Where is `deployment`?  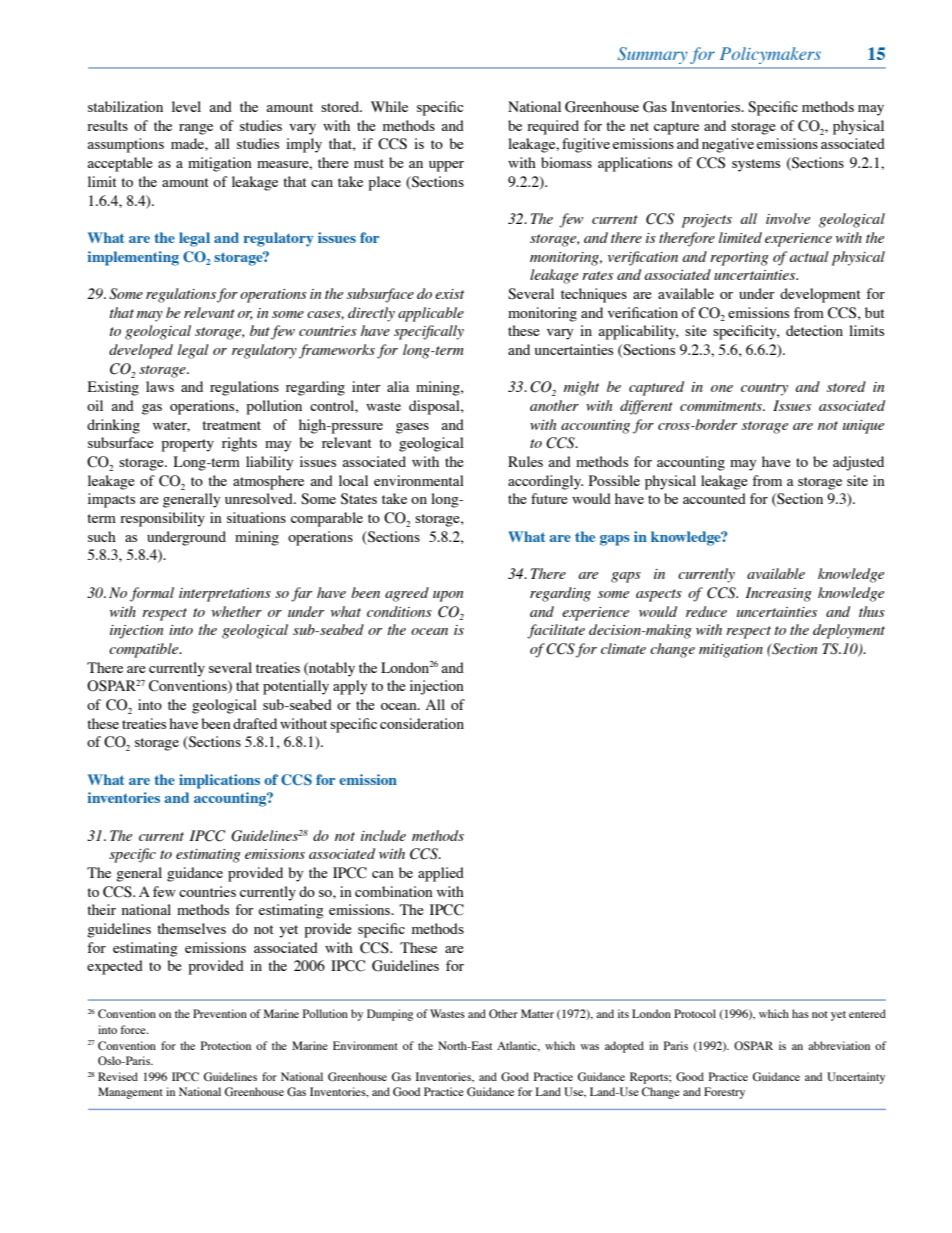 deployment is located at coordinates (849, 631).
